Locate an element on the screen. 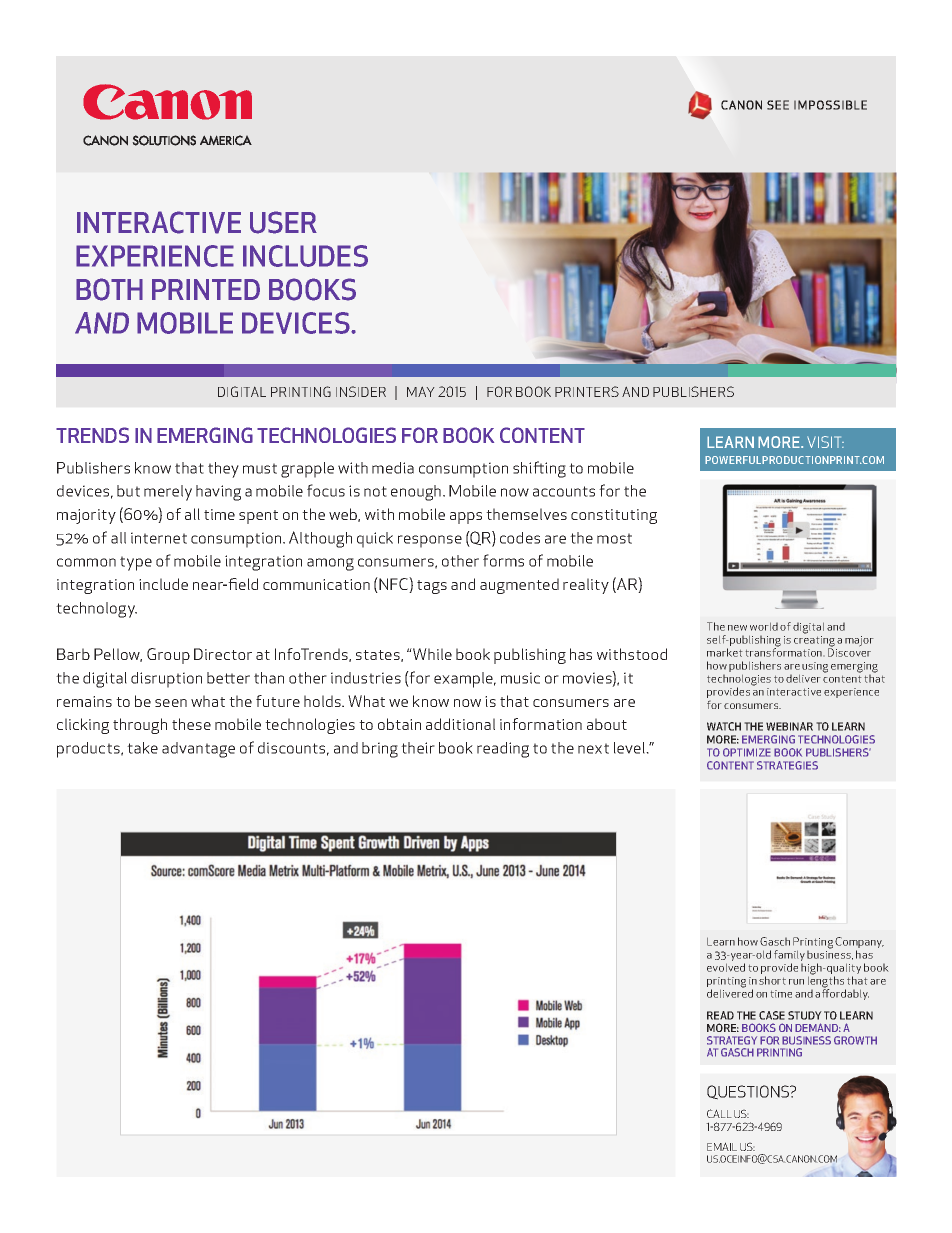 The image size is (952, 1233). USER is located at coordinates (283, 222).
